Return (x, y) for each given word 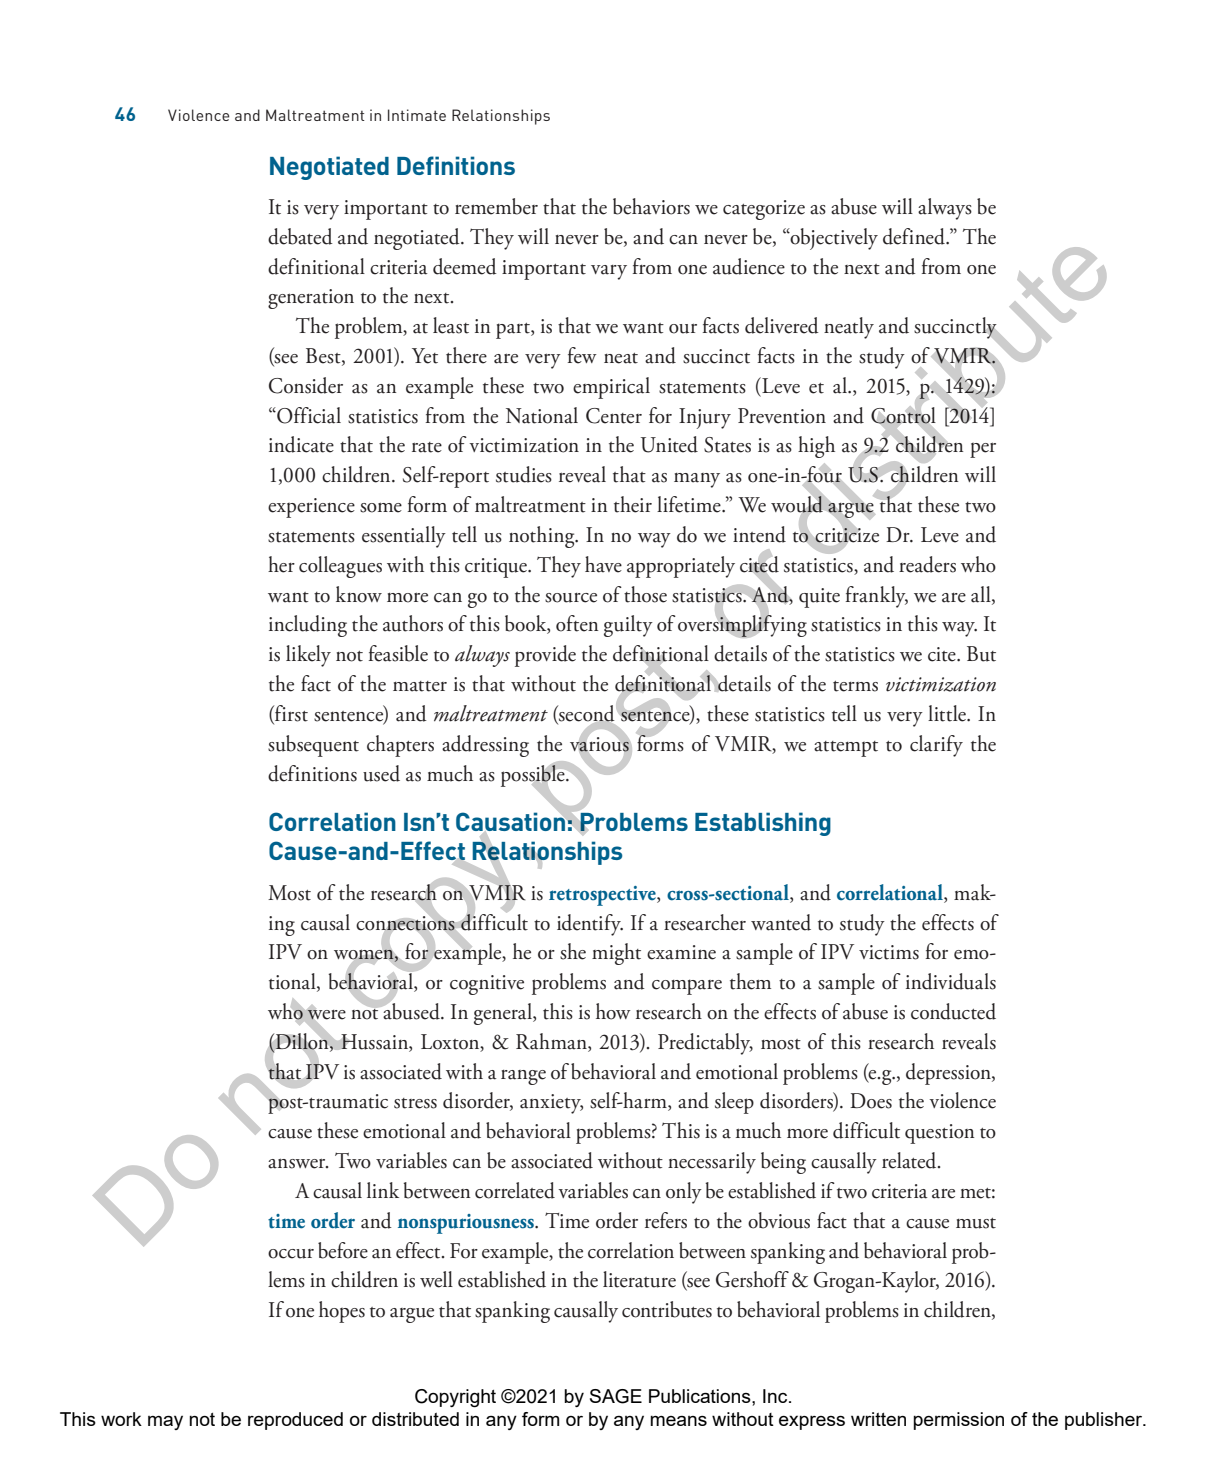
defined (915, 236)
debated (300, 236)
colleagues (340, 567)
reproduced (295, 1421)
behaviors (651, 206)
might (616, 954)
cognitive (487, 985)
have (603, 564)
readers (927, 564)
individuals (951, 981)
